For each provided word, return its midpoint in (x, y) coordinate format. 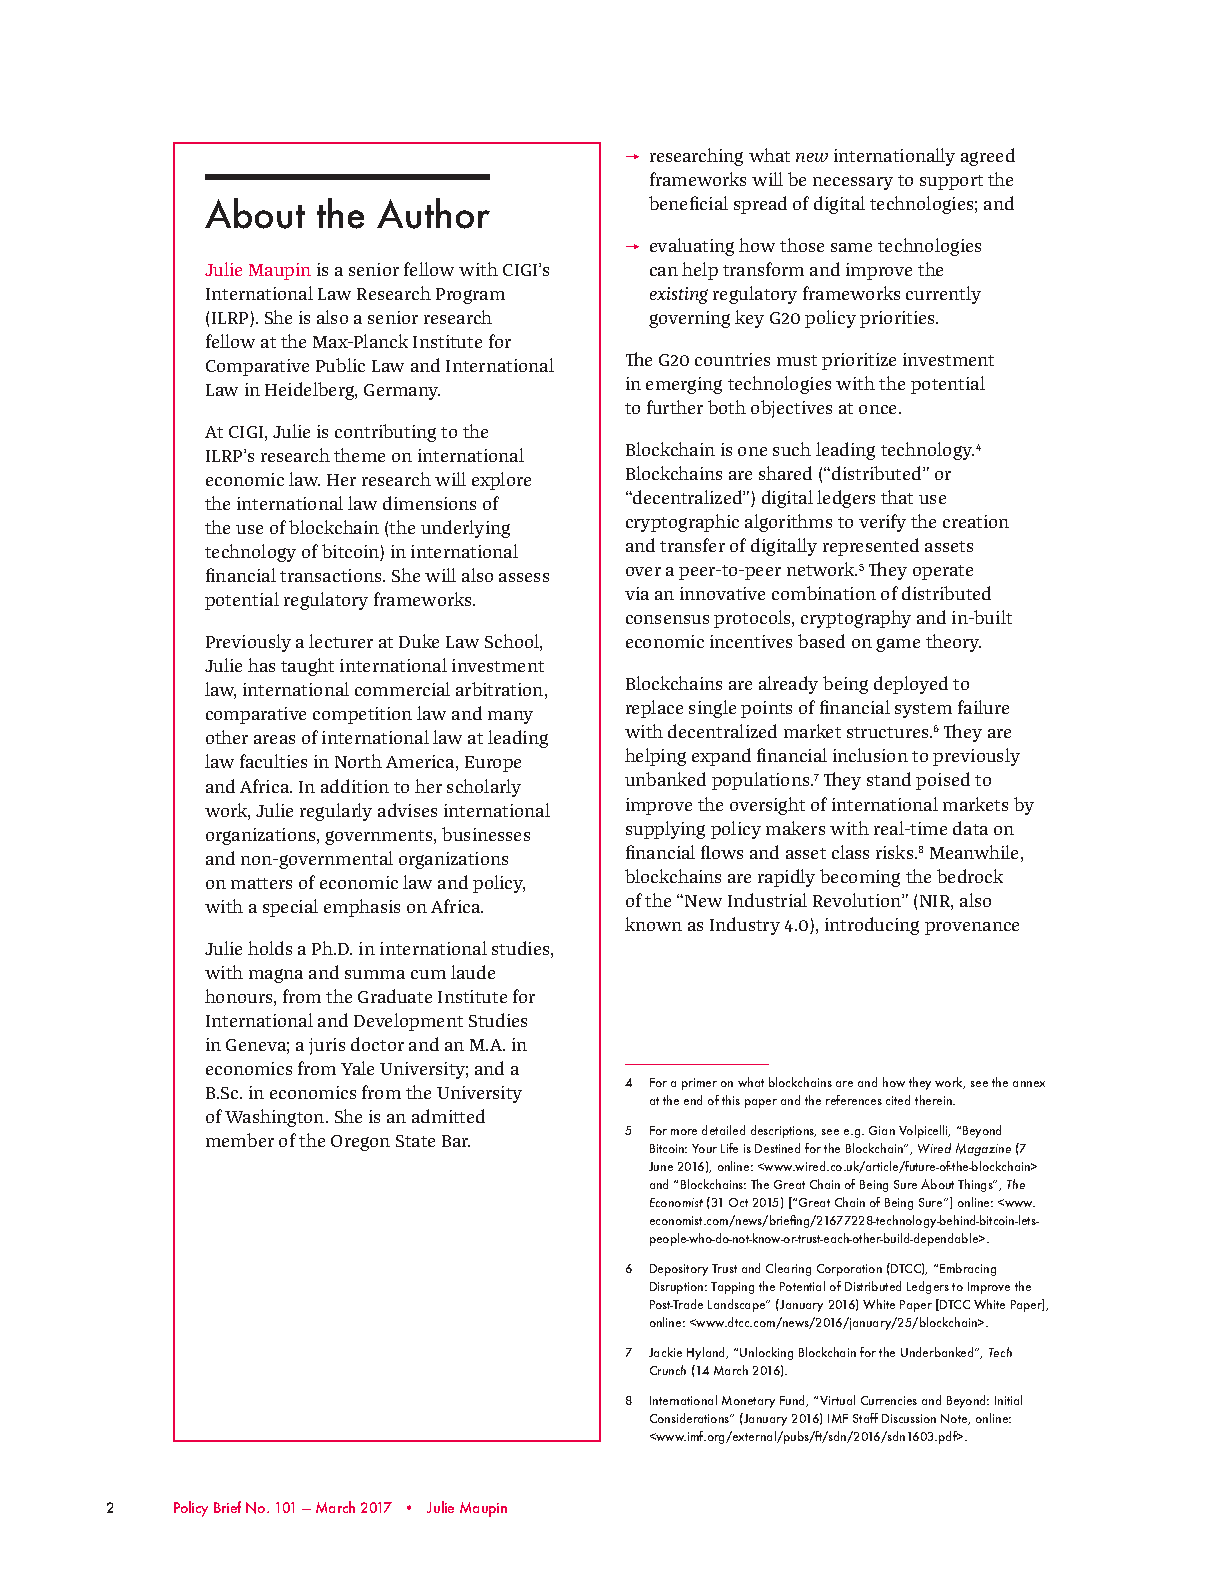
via (637, 593)
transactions (332, 575)
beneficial (688, 203)
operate (943, 572)
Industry (745, 926)
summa (375, 974)
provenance (972, 928)
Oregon (360, 1143)
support (951, 182)
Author (433, 213)
